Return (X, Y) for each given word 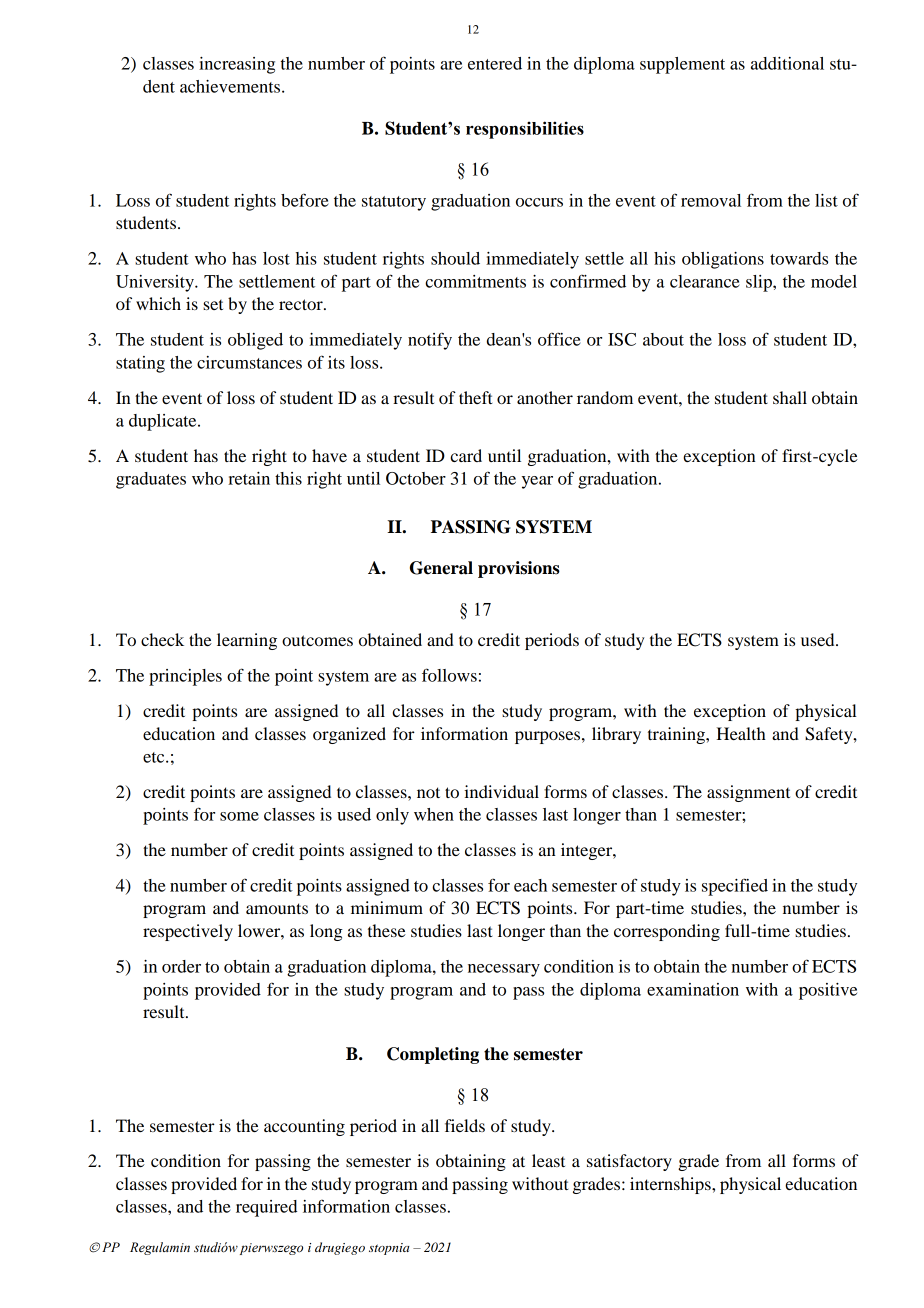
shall (790, 397)
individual (501, 791)
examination (693, 989)
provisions (519, 569)
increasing (237, 65)
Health (741, 733)
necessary (504, 970)
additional (787, 63)
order (181, 966)
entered (495, 63)
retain (249, 478)
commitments (475, 281)
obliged (255, 341)
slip (760, 283)
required (266, 1208)
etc (155, 757)
